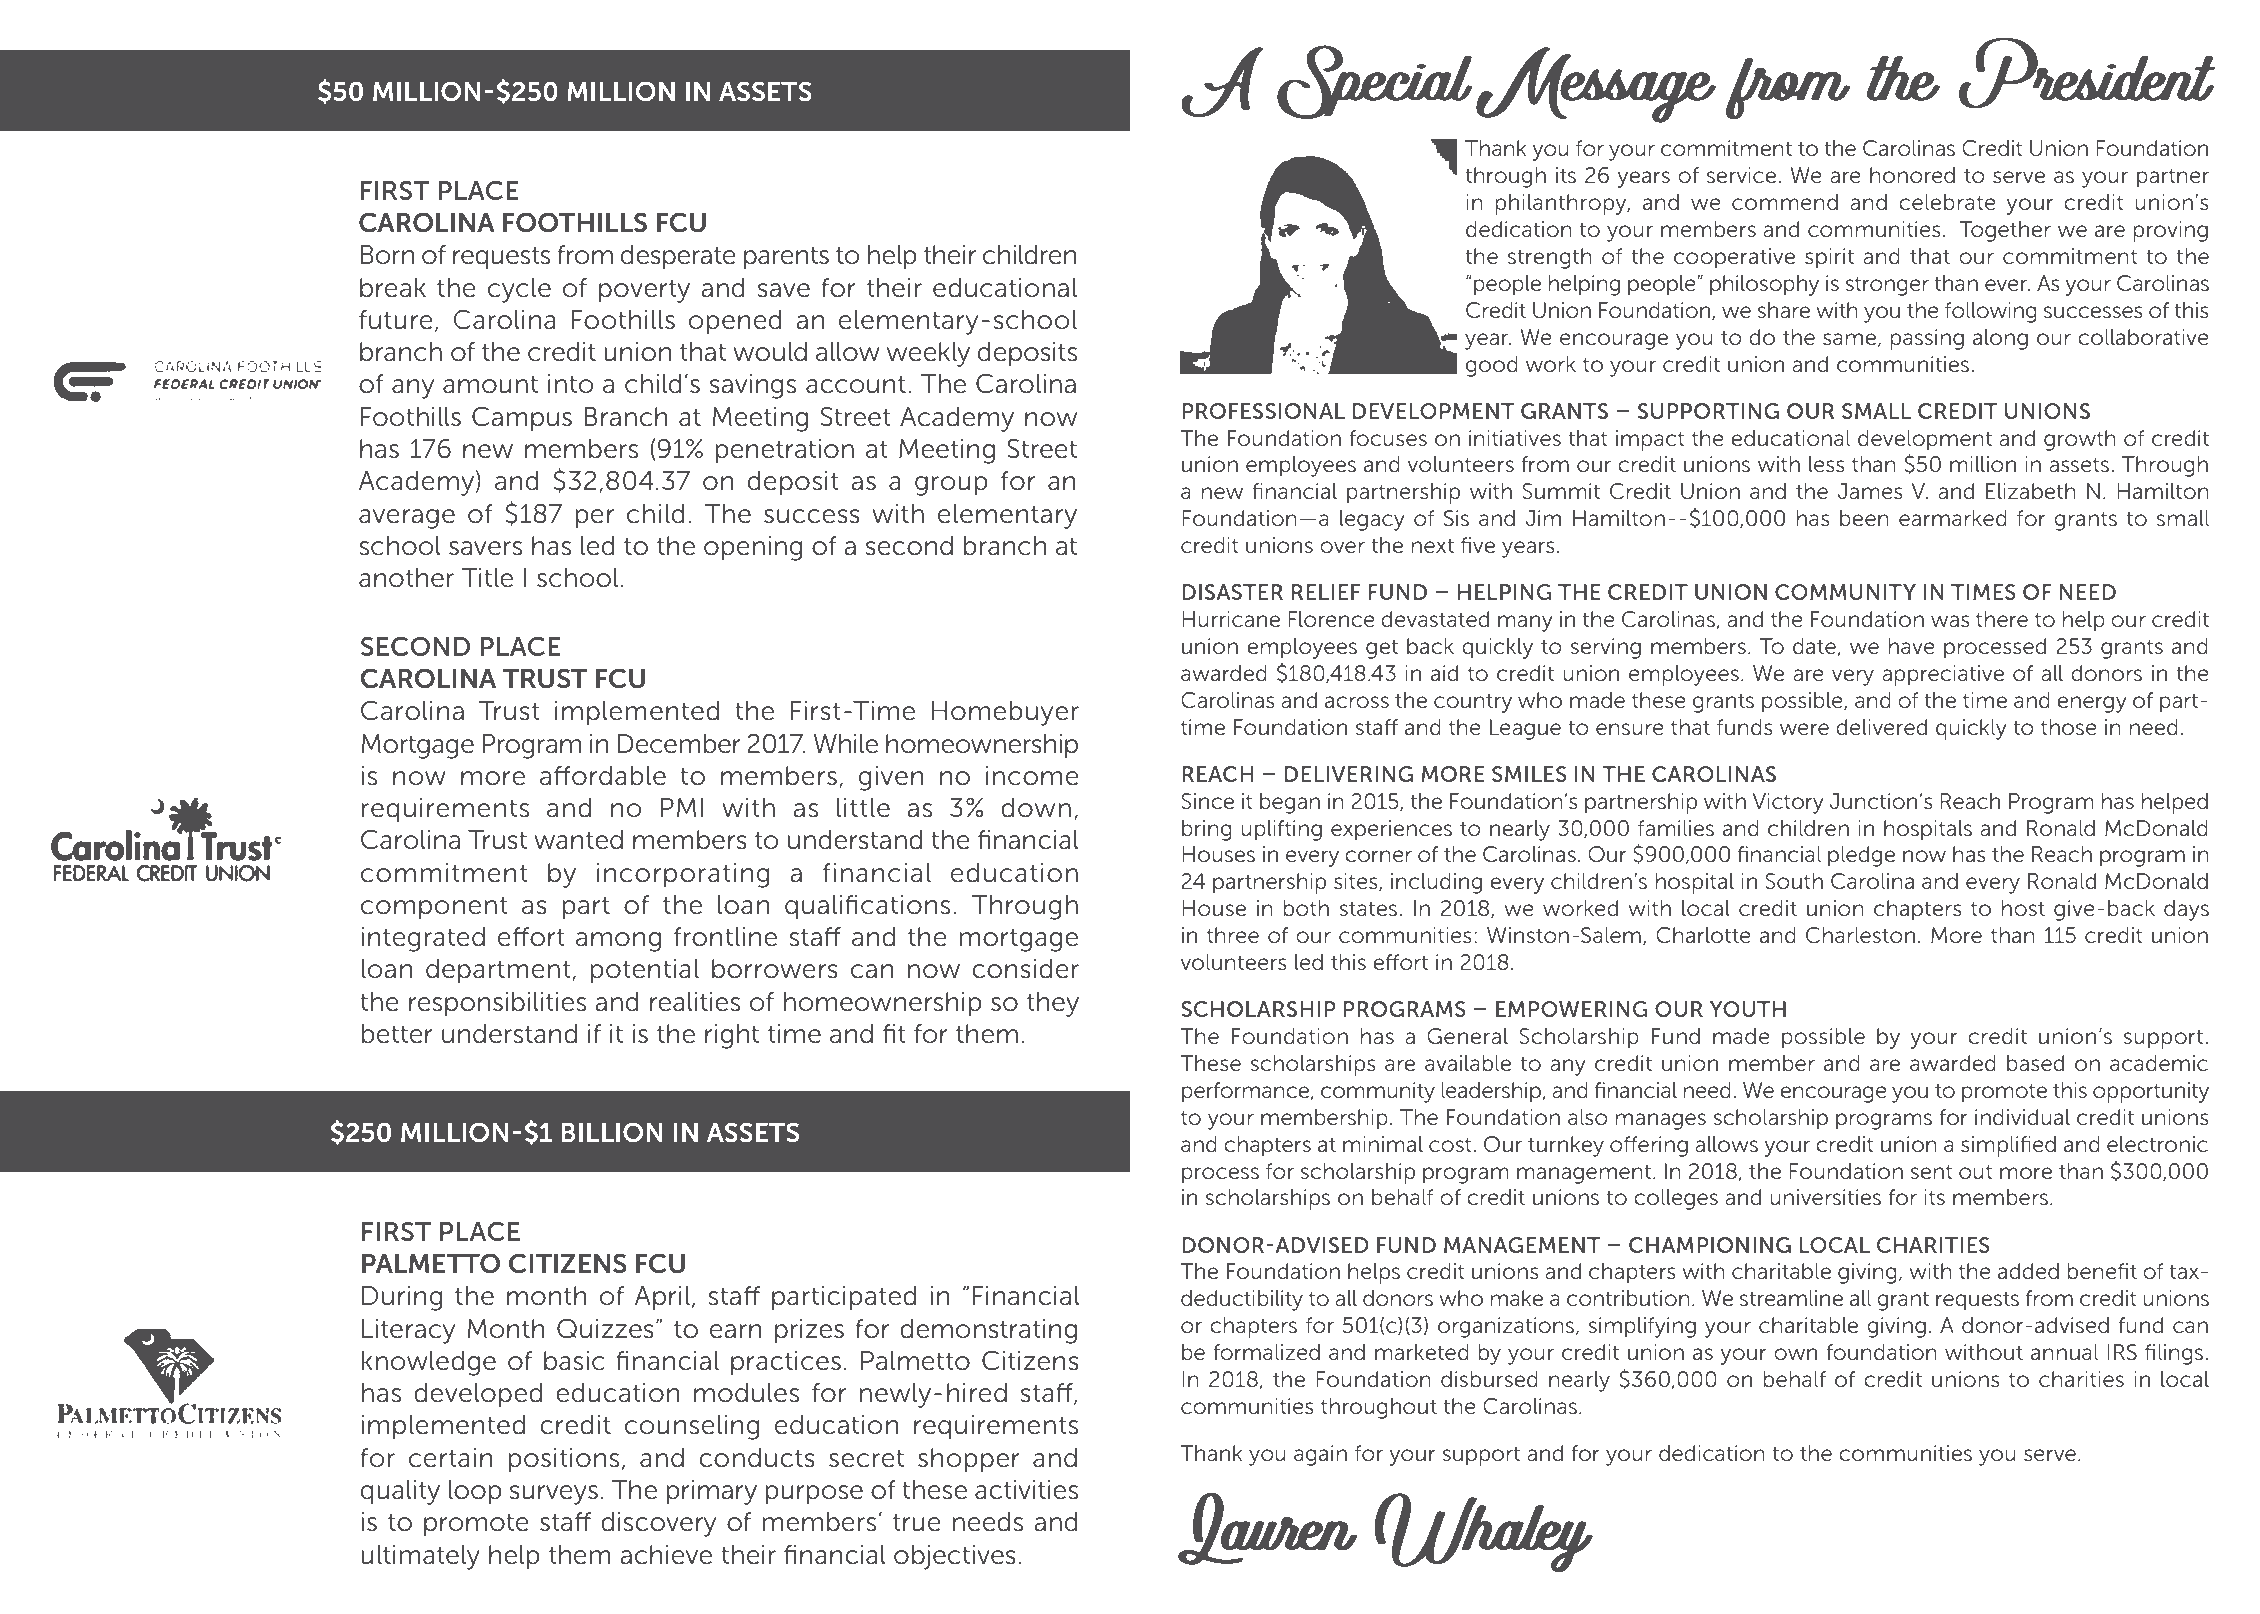 This screenshot has height=1614, width=2260. What do you see at coordinates (2064, 1352) in the screenshot?
I see `annual` at bounding box center [2064, 1352].
